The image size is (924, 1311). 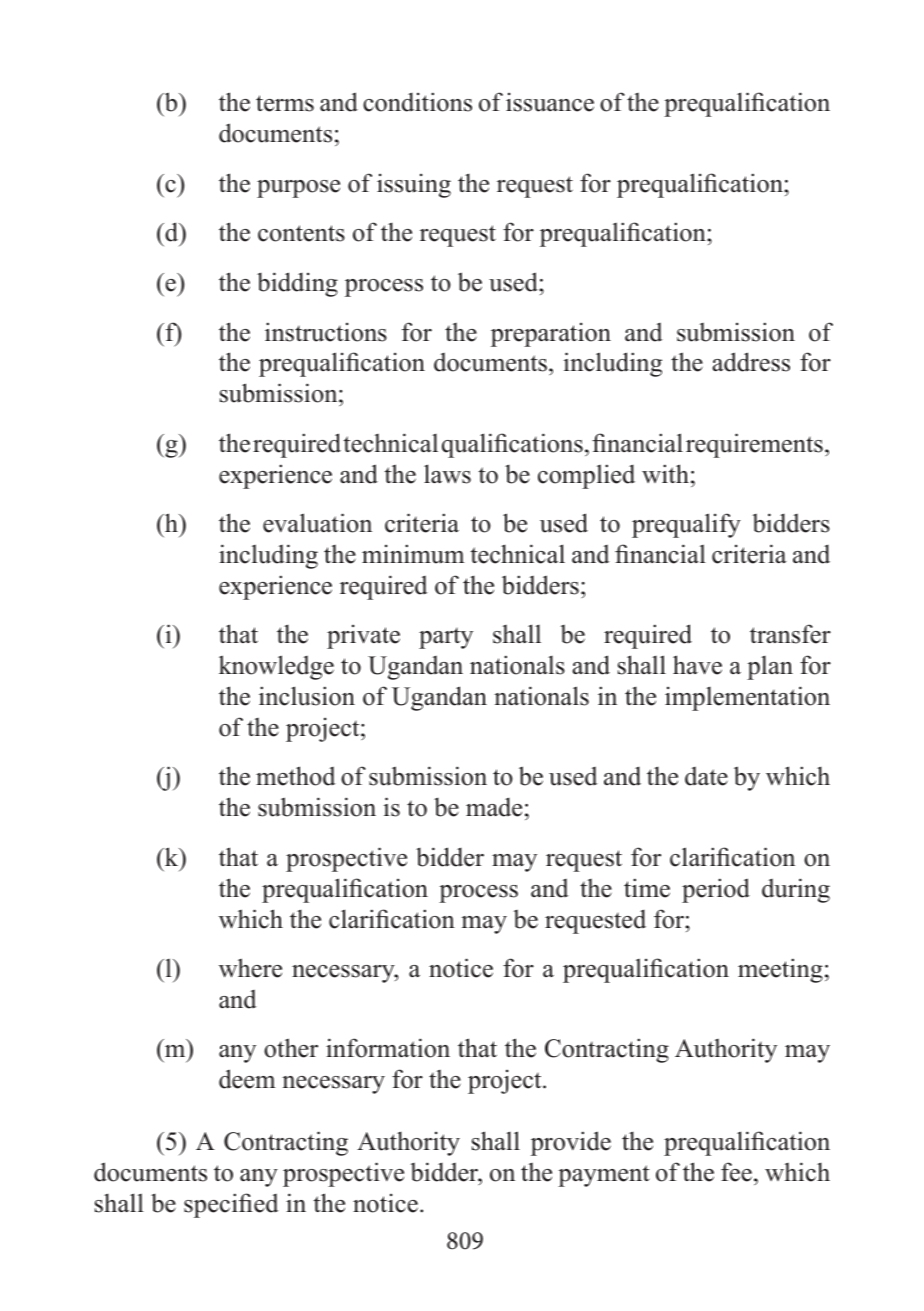 What do you see at coordinates (665, 473) in the screenshot?
I see `with` at bounding box center [665, 473].
